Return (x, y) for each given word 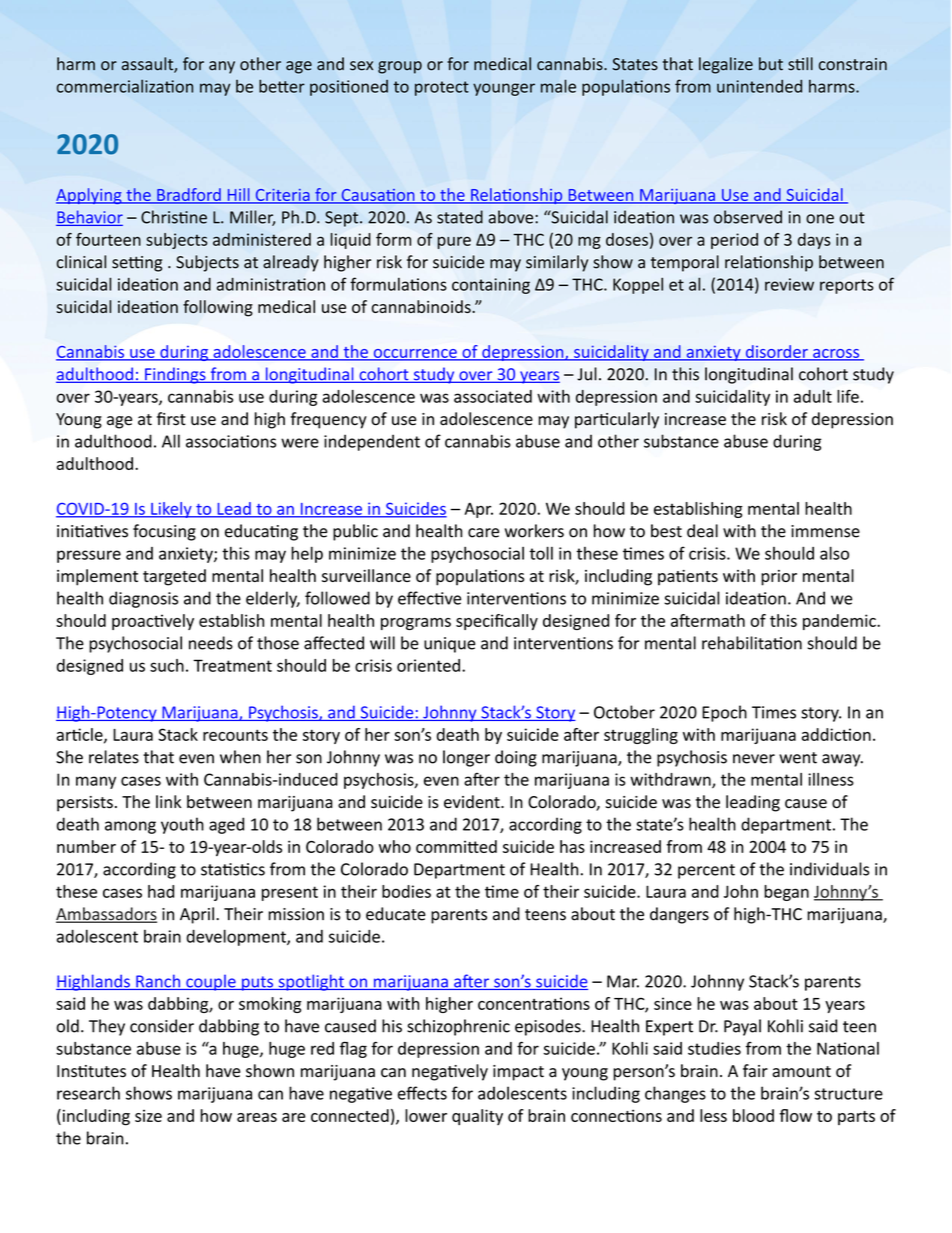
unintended (759, 86)
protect (442, 88)
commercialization (125, 86)
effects (422, 1093)
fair (755, 1071)
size (148, 1116)
